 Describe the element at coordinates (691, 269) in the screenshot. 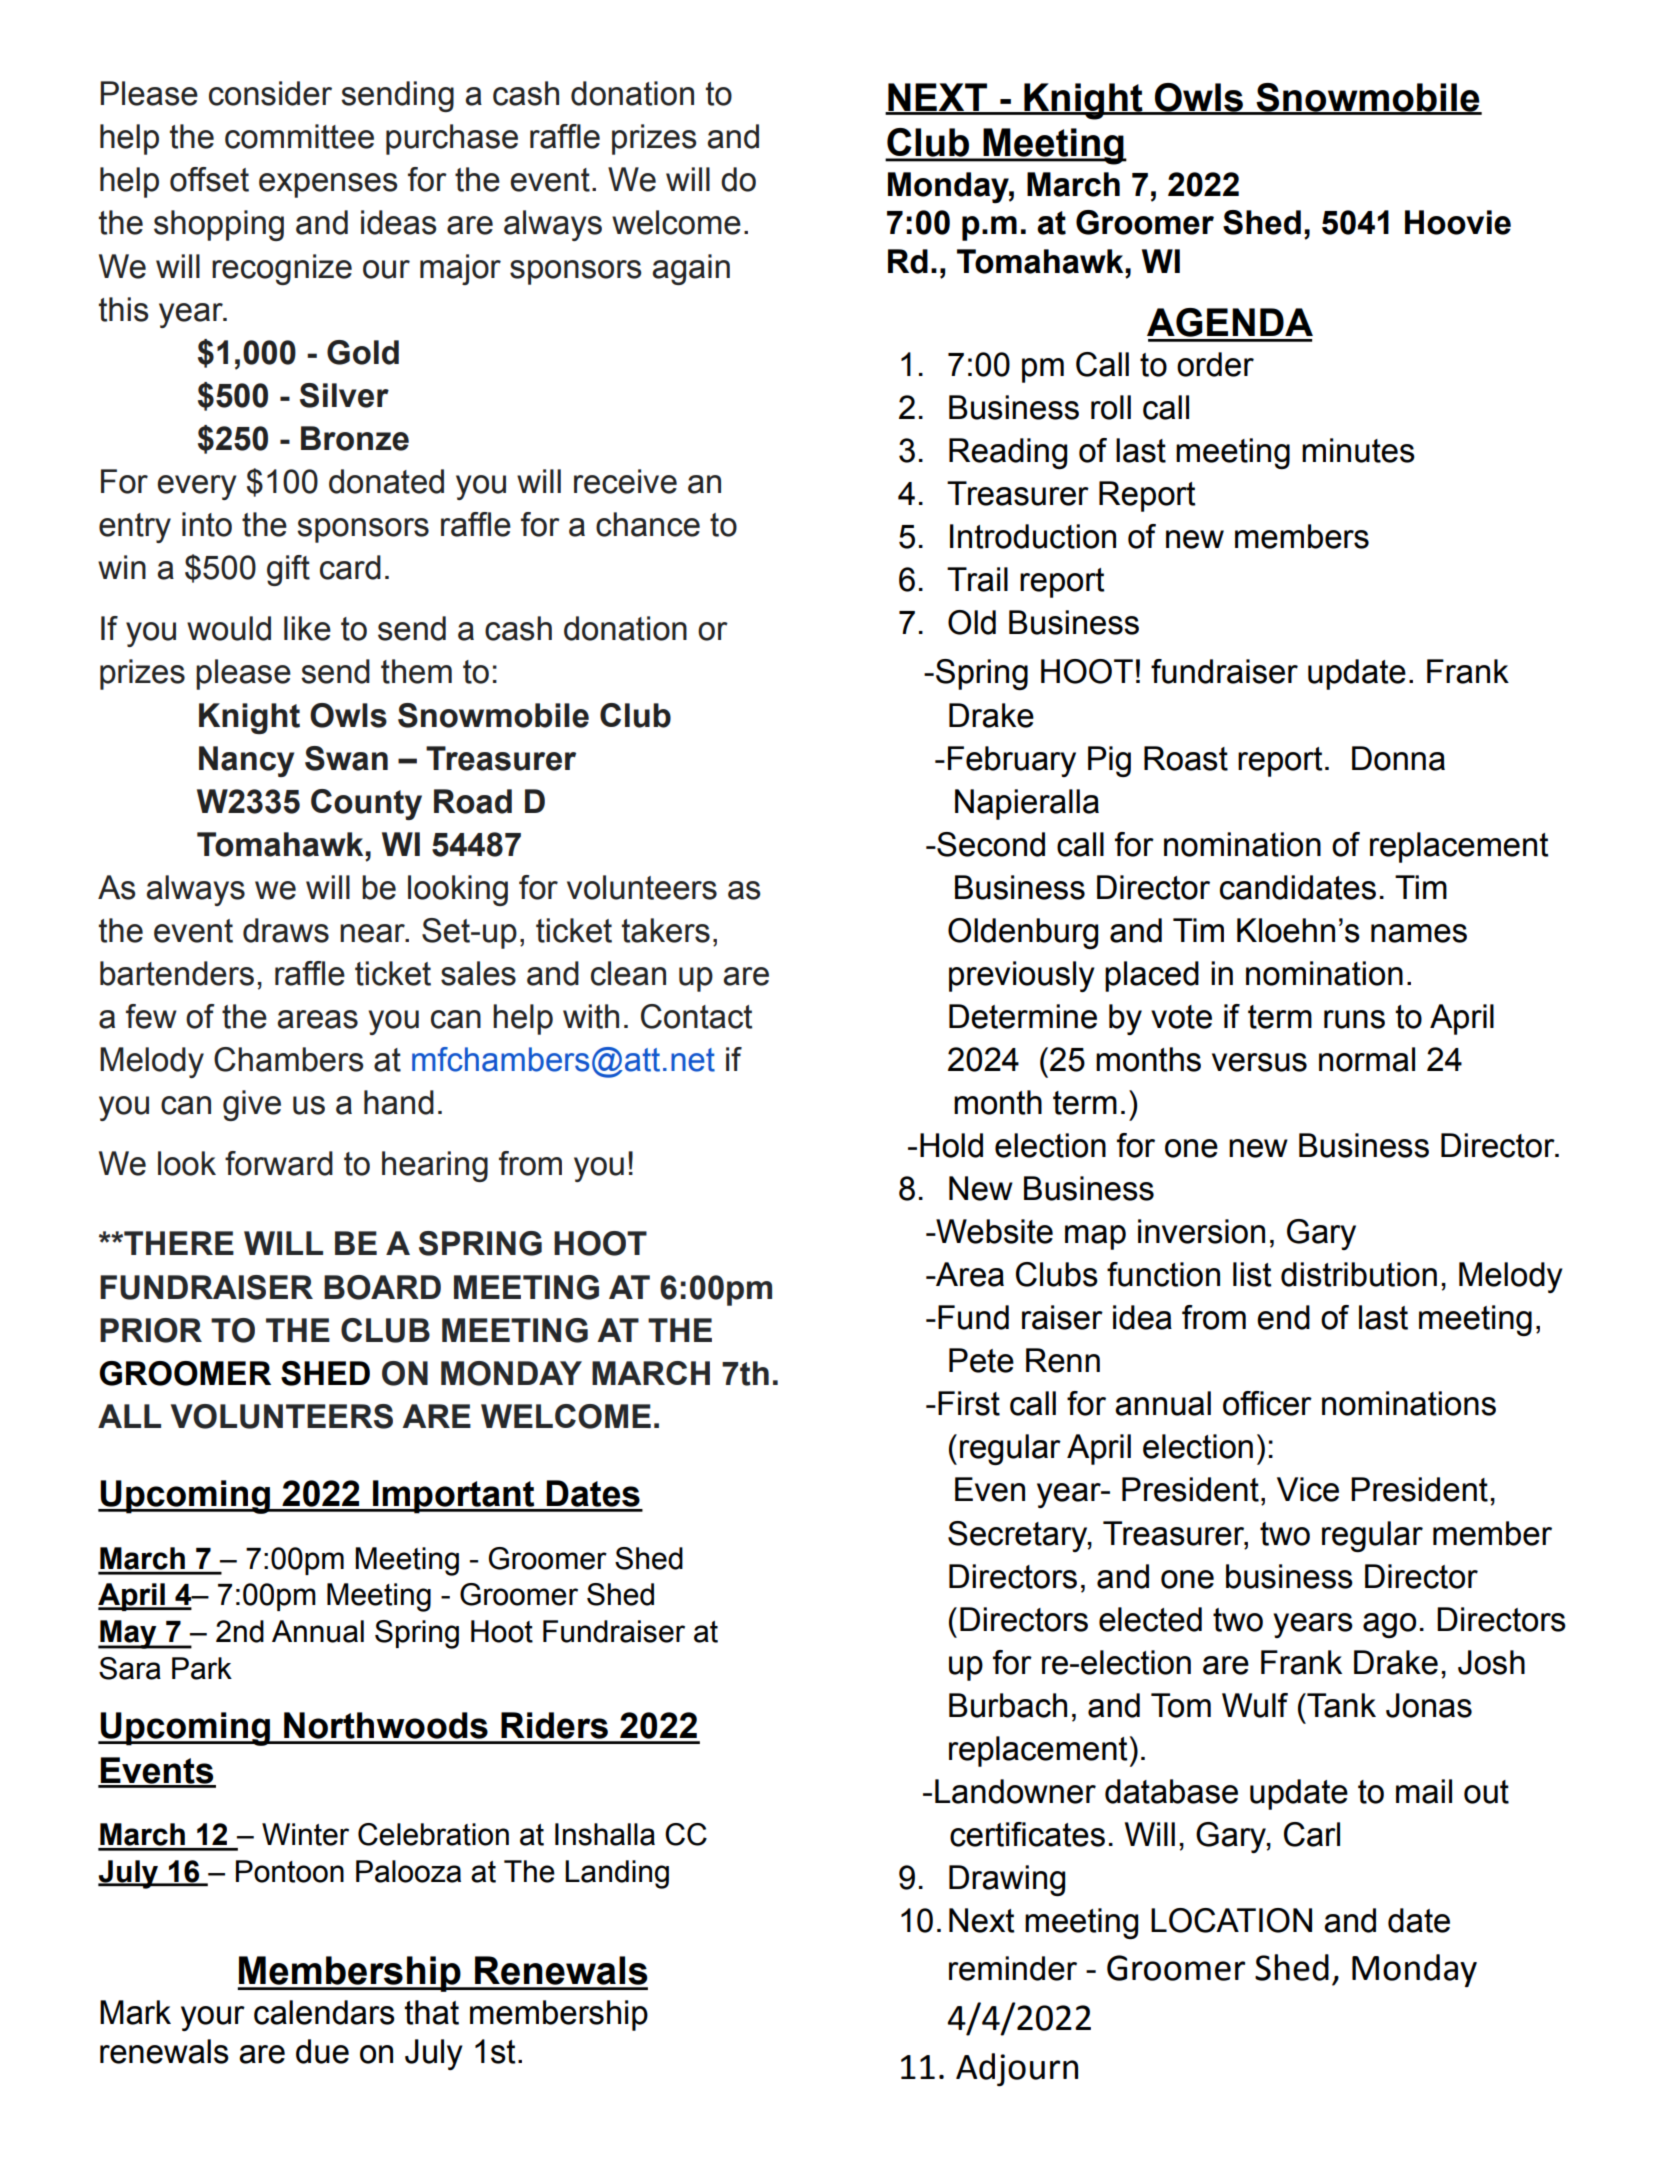

I see `again` at that location.
